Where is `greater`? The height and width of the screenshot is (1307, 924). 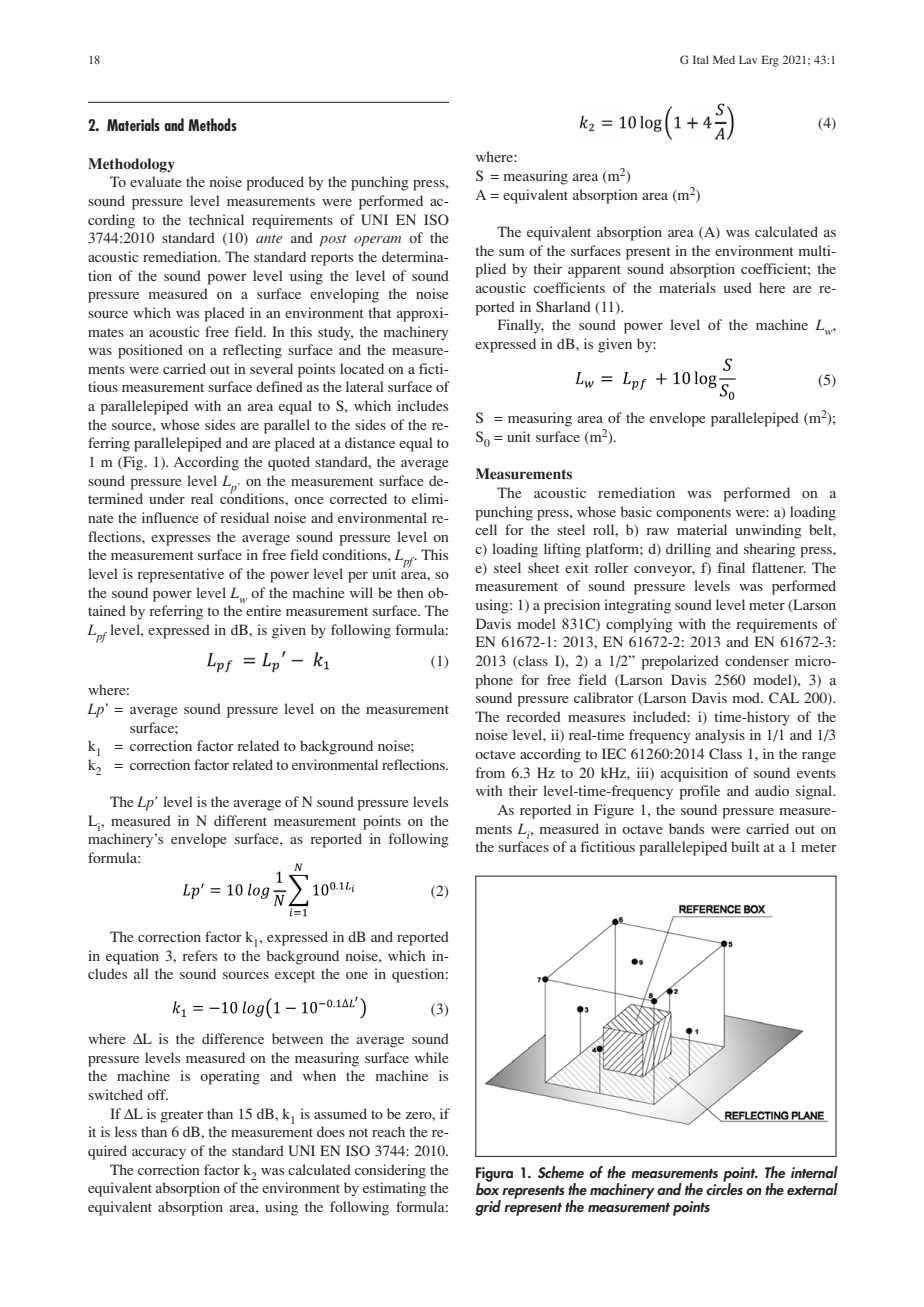 greater is located at coordinates (182, 1116).
